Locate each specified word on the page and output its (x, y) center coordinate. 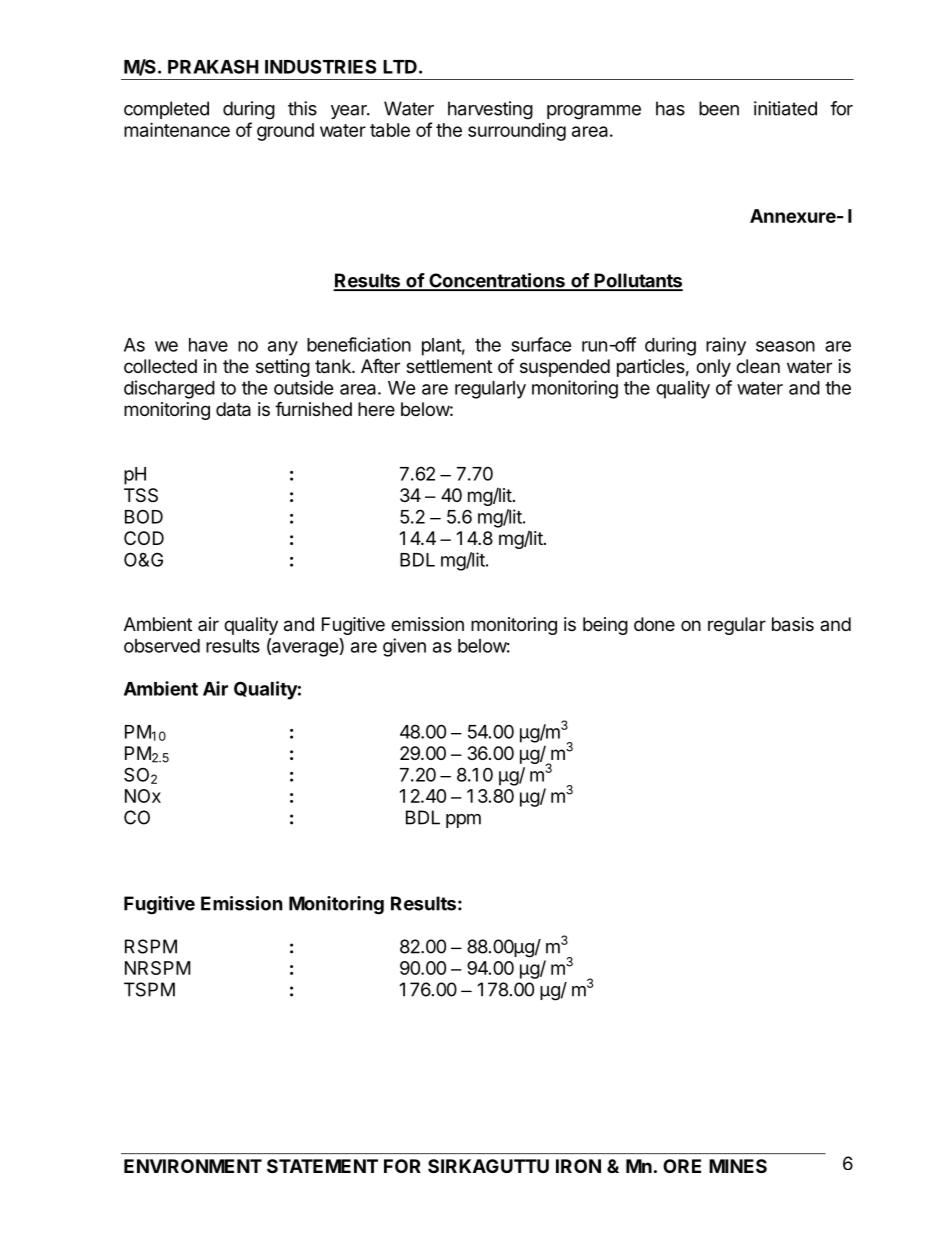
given (404, 647)
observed (162, 646)
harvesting (490, 110)
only (713, 368)
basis (793, 624)
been (719, 108)
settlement (449, 366)
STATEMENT (322, 1166)
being (605, 626)
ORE (682, 1166)
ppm (463, 821)
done (654, 624)
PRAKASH (213, 66)
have (208, 345)
